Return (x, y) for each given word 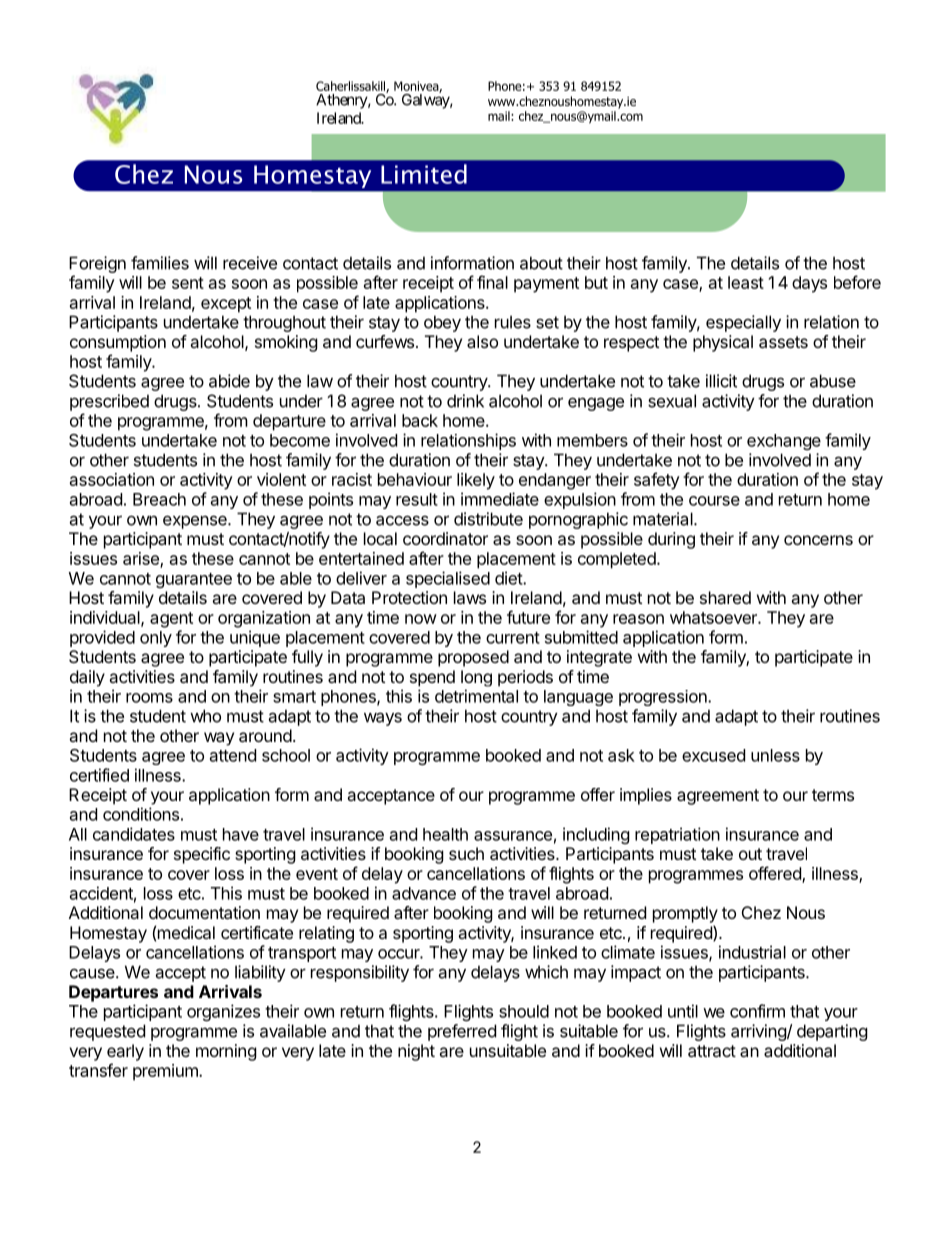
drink (465, 401)
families (160, 263)
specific (202, 855)
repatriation (677, 835)
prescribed (109, 402)
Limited (424, 174)
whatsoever (714, 617)
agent (171, 620)
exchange (784, 442)
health (445, 834)
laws (470, 597)
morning (226, 1052)
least (746, 282)
